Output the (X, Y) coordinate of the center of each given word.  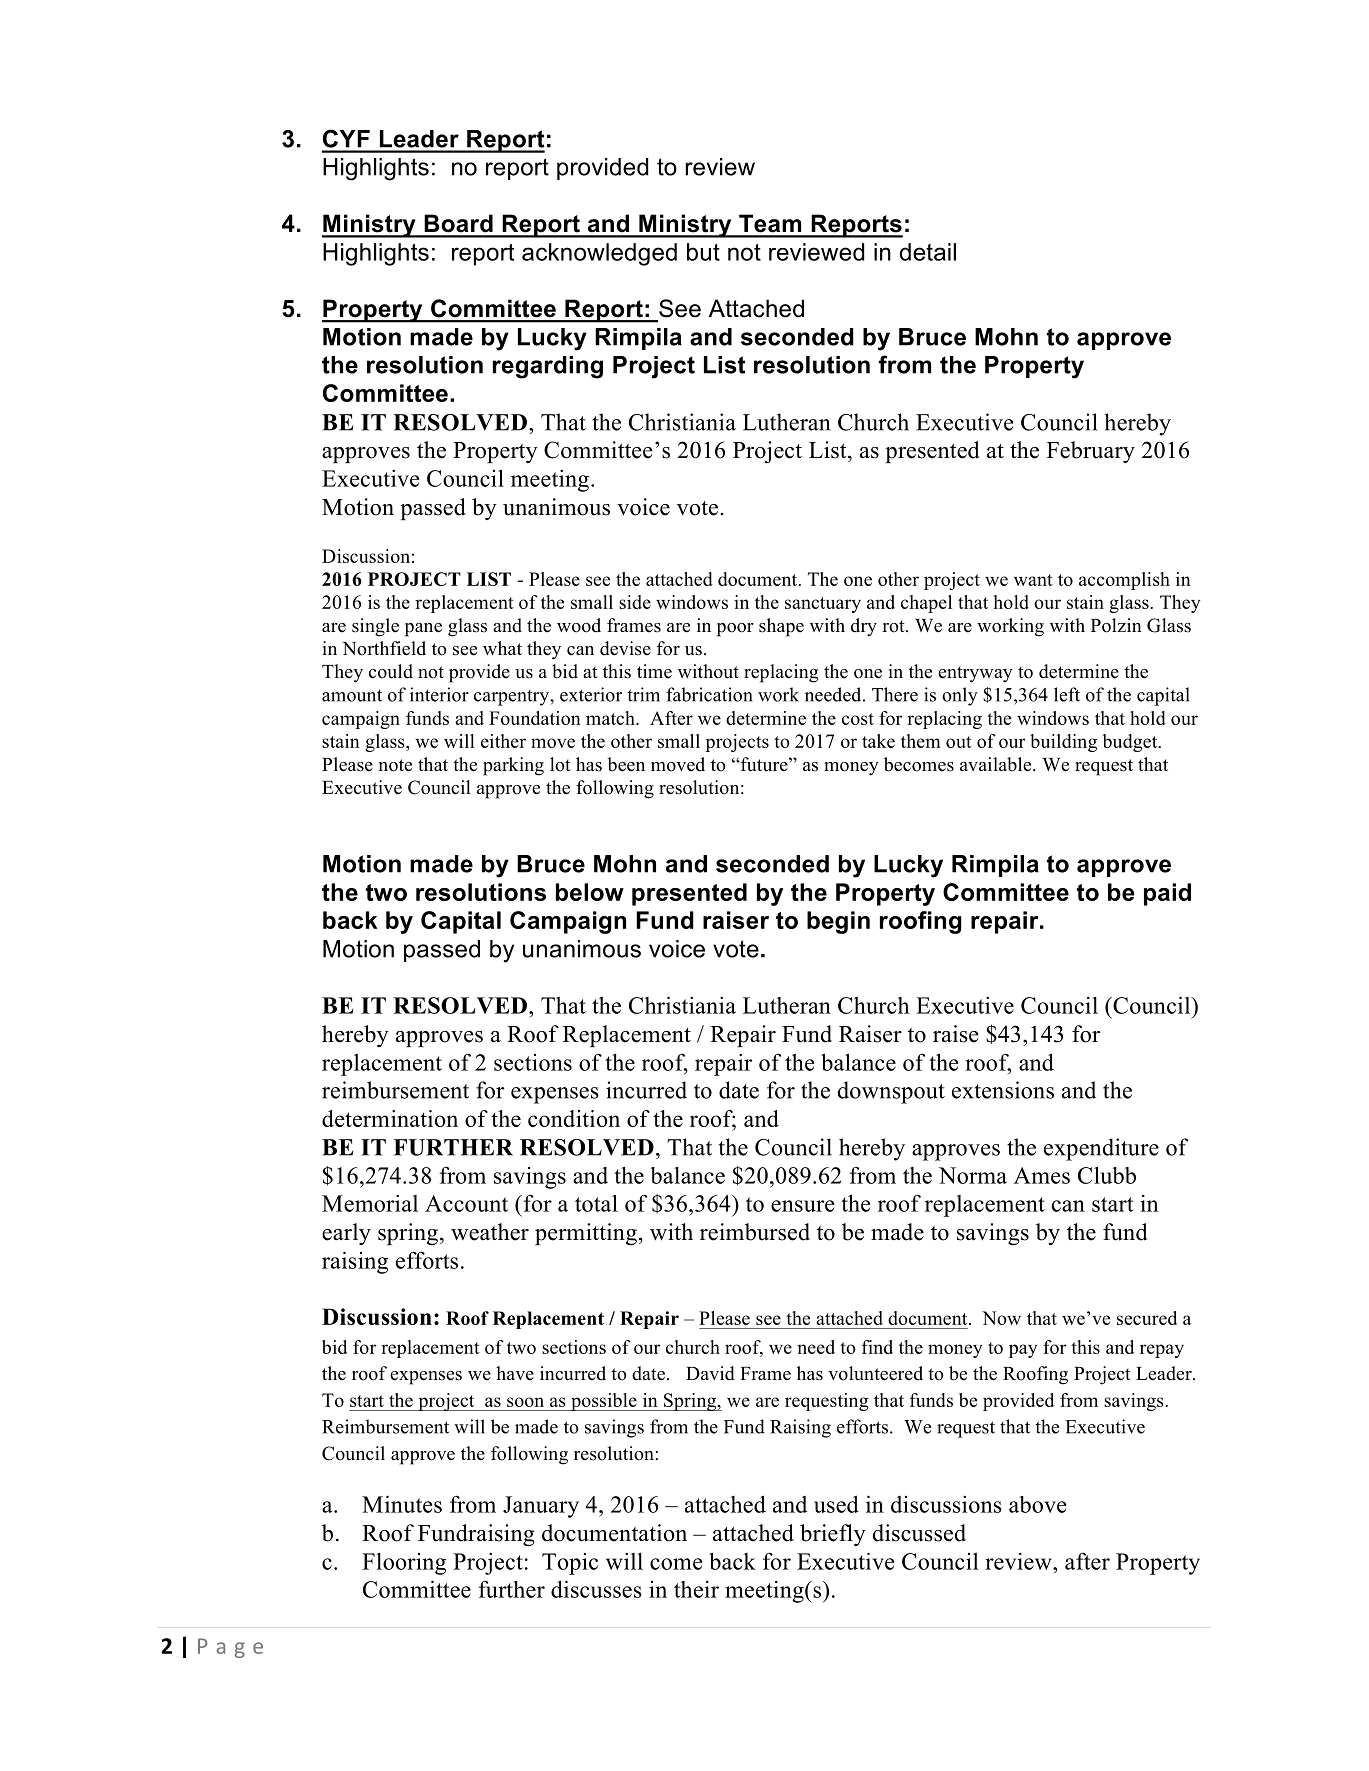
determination (390, 1118)
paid (1167, 894)
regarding (548, 367)
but (703, 252)
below (590, 892)
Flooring (404, 1564)
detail (928, 252)
